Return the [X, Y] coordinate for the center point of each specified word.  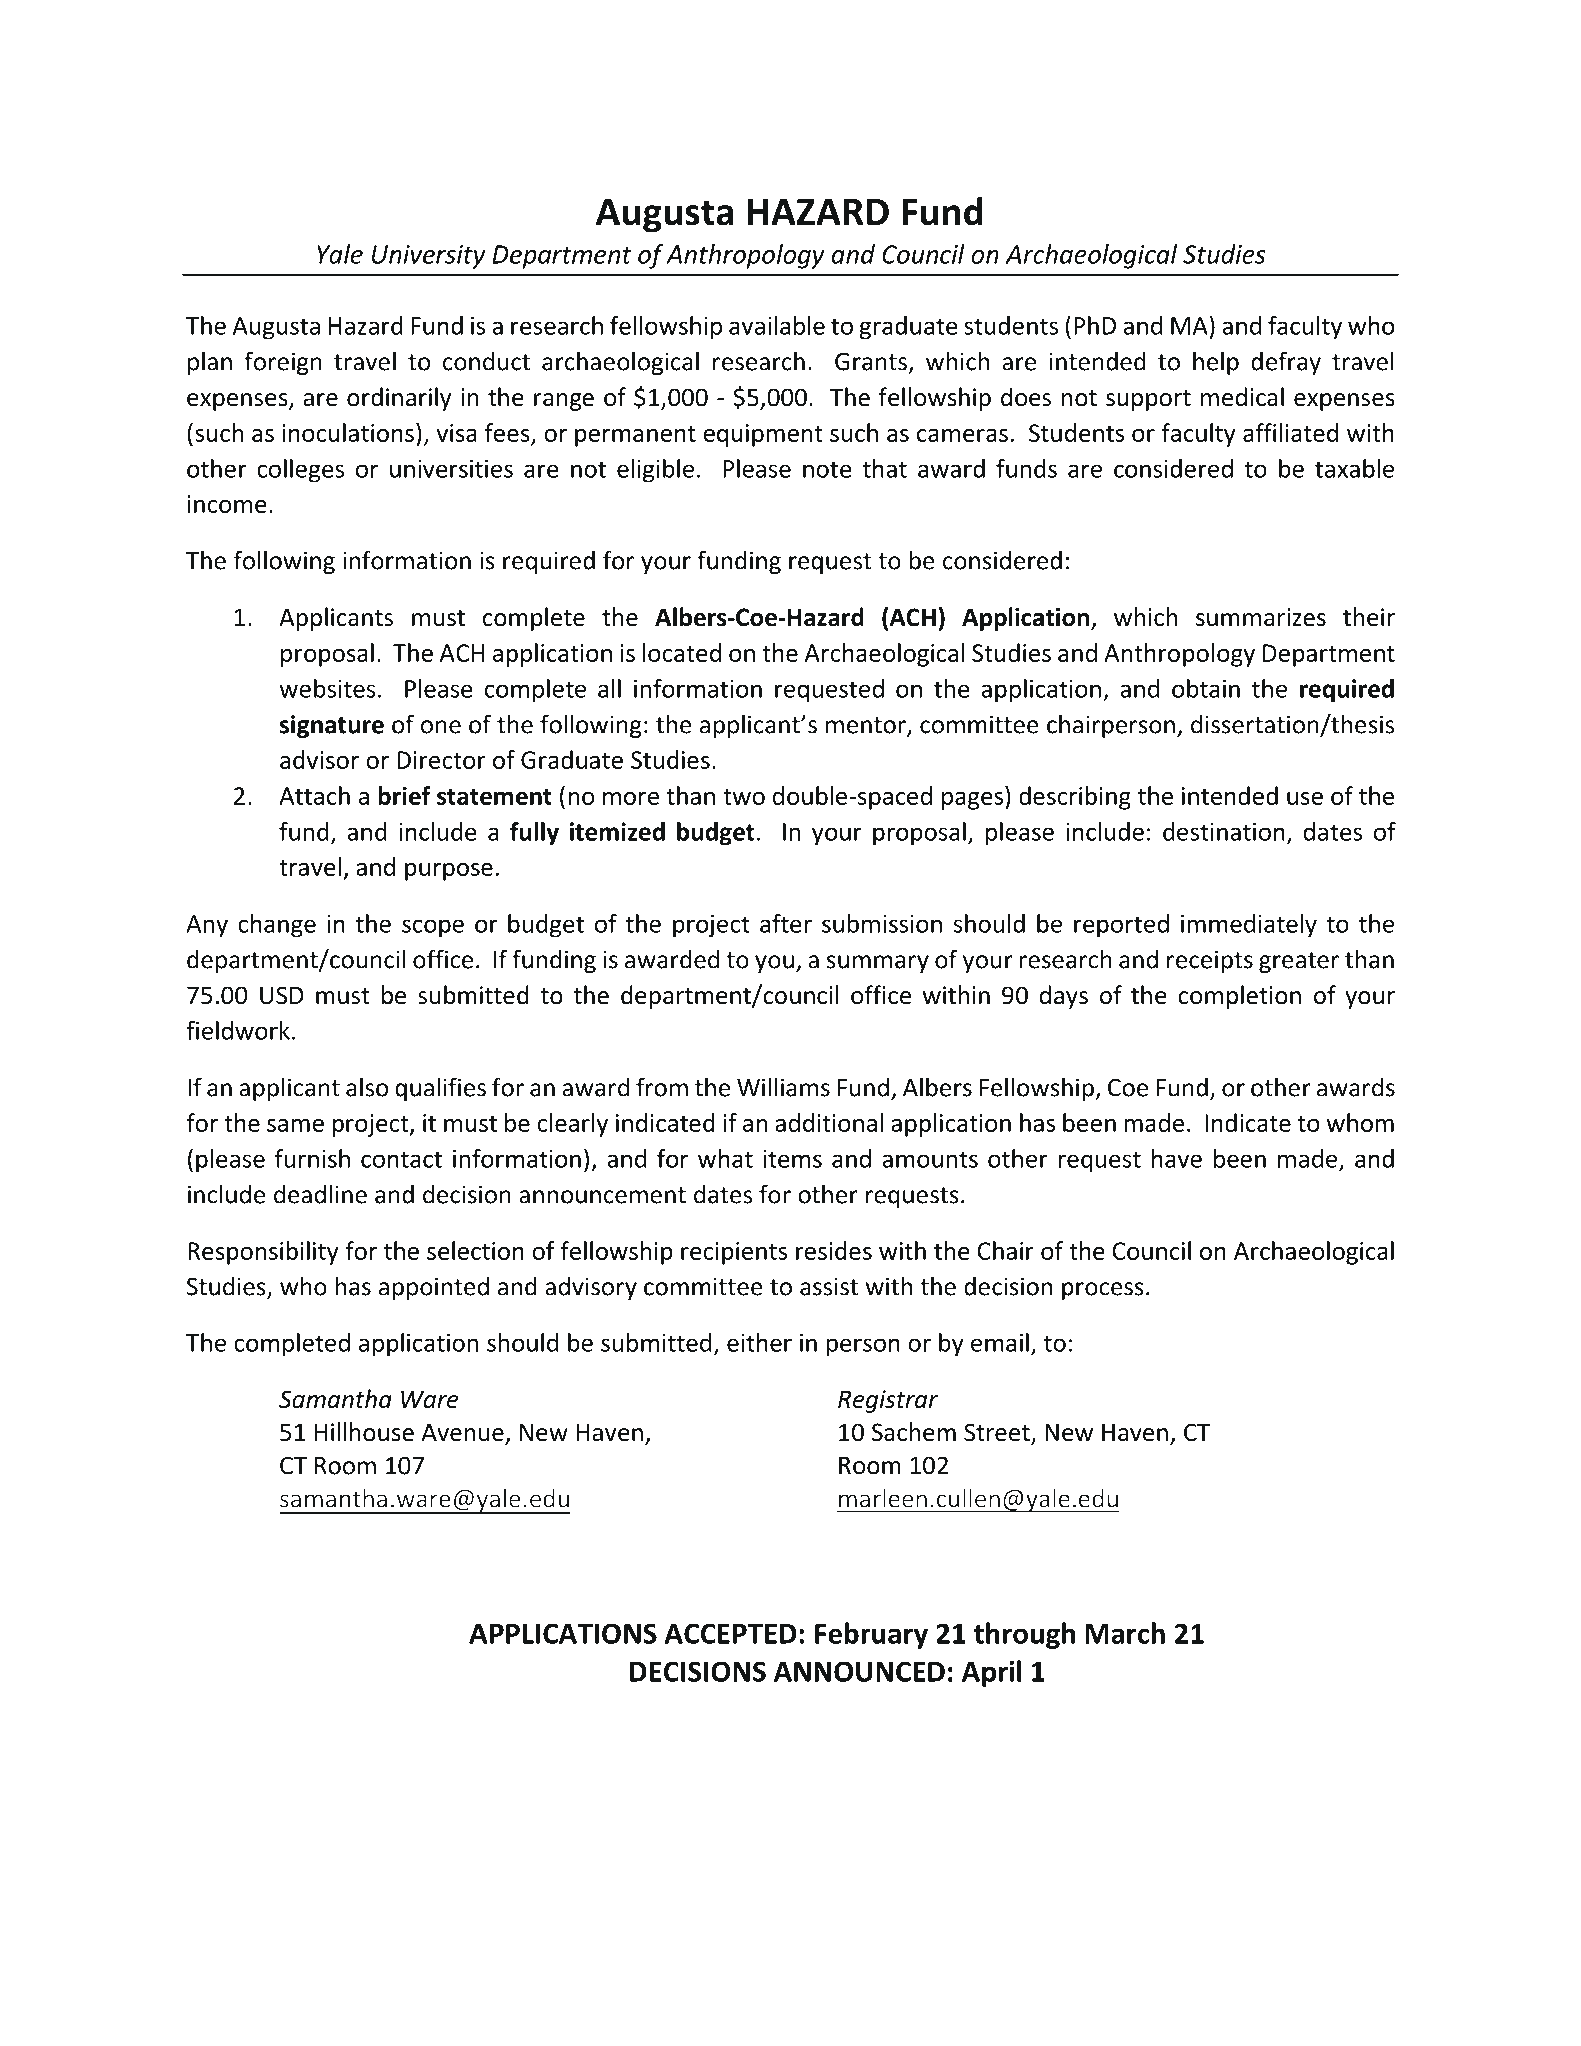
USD [282, 995]
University [429, 257]
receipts [1210, 961]
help [1216, 363]
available [777, 325]
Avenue [462, 1432]
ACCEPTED [730, 1633]
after [786, 923]
